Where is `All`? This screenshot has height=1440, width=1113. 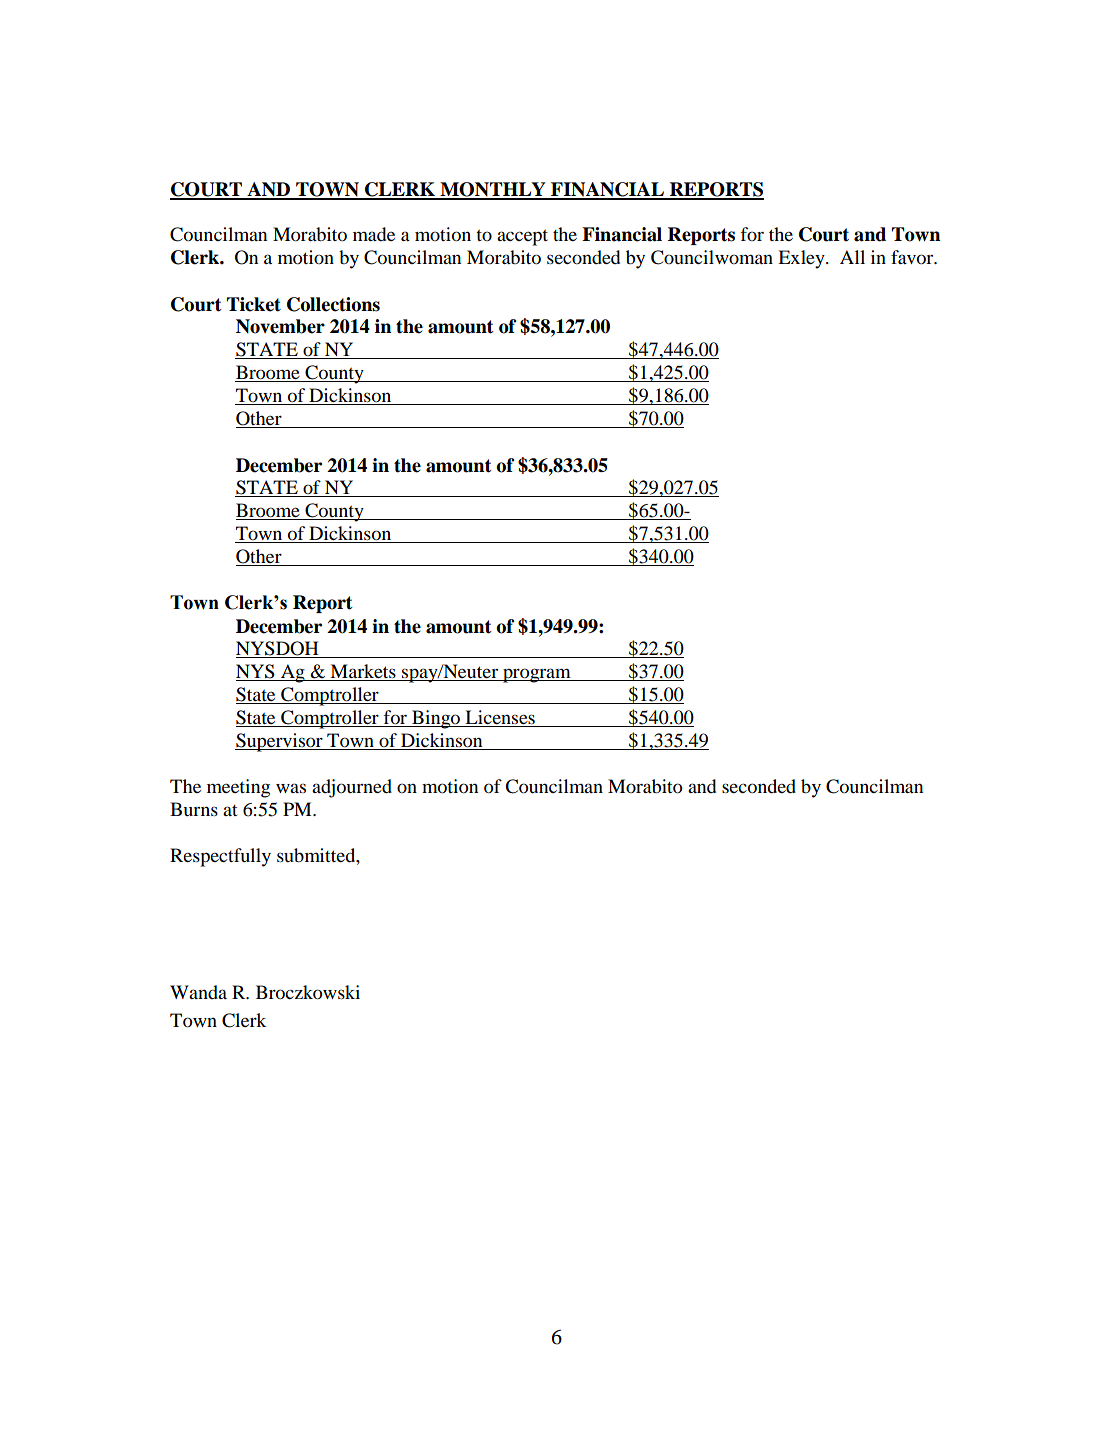
All is located at coordinates (852, 257).
